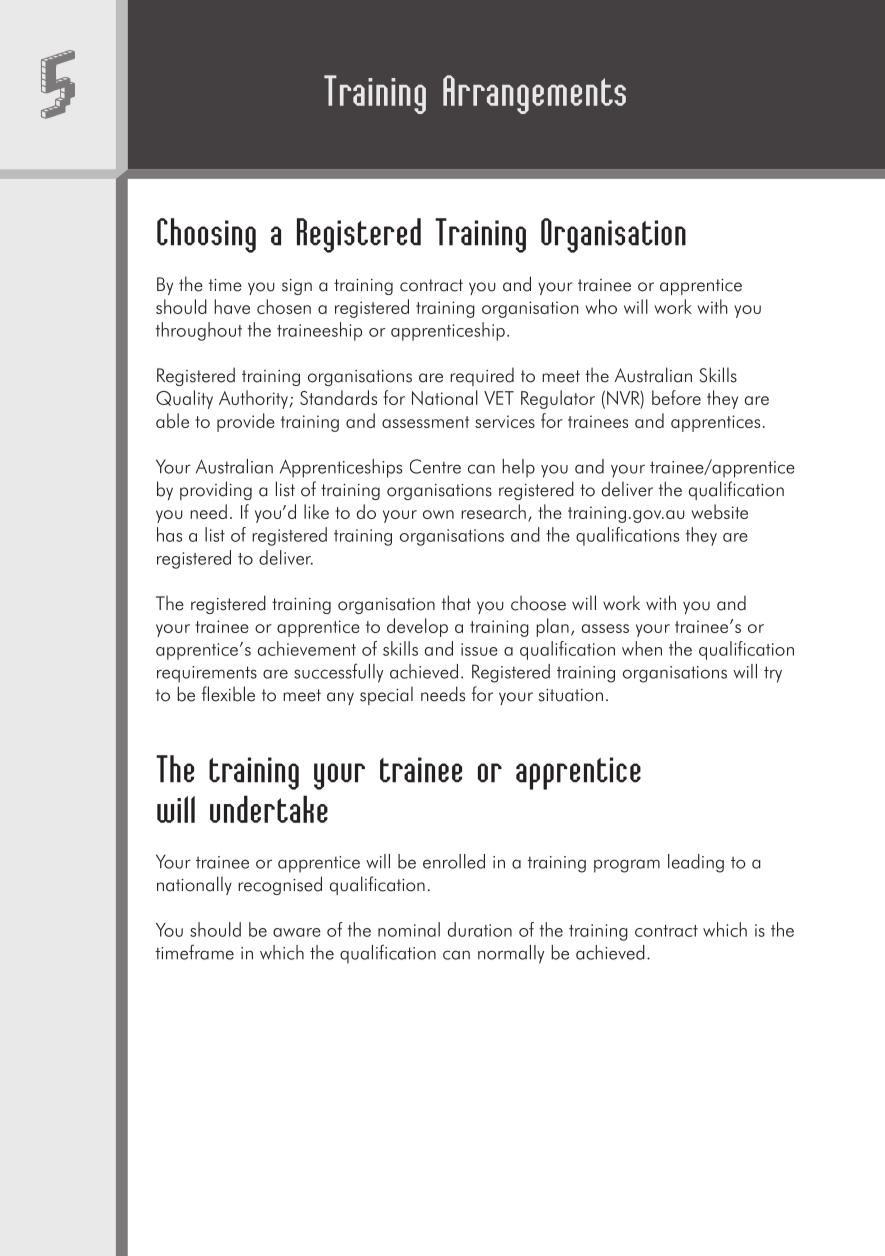 The height and width of the document is (1256, 885). I want to click on Arrangements, so click(534, 94).
